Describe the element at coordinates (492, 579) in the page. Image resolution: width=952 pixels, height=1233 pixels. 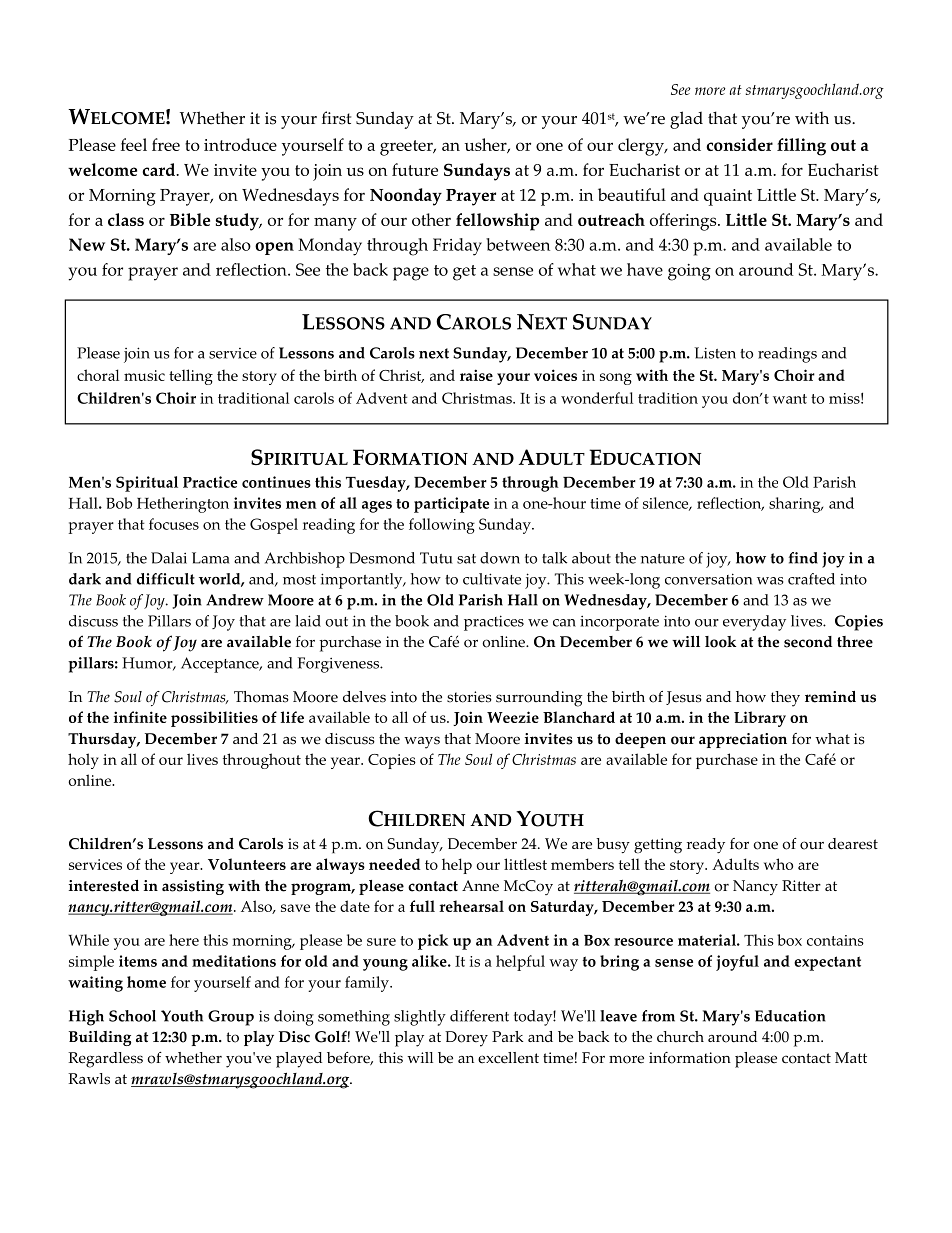
I see `cultivate` at that location.
